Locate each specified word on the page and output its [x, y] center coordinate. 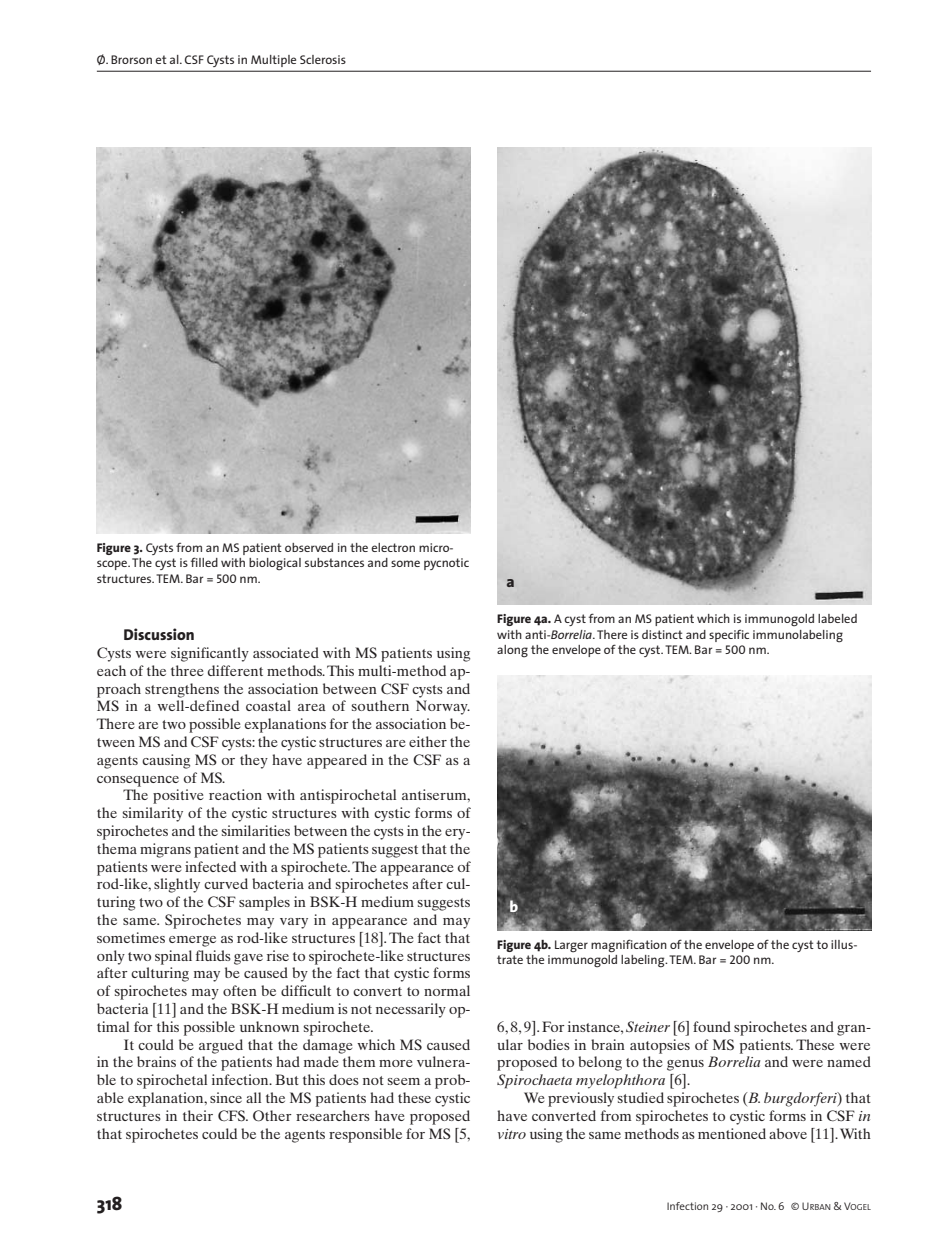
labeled [837, 618]
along [512, 651]
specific [729, 636]
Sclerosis [323, 59]
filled [204, 562]
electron [393, 547]
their [198, 1115]
